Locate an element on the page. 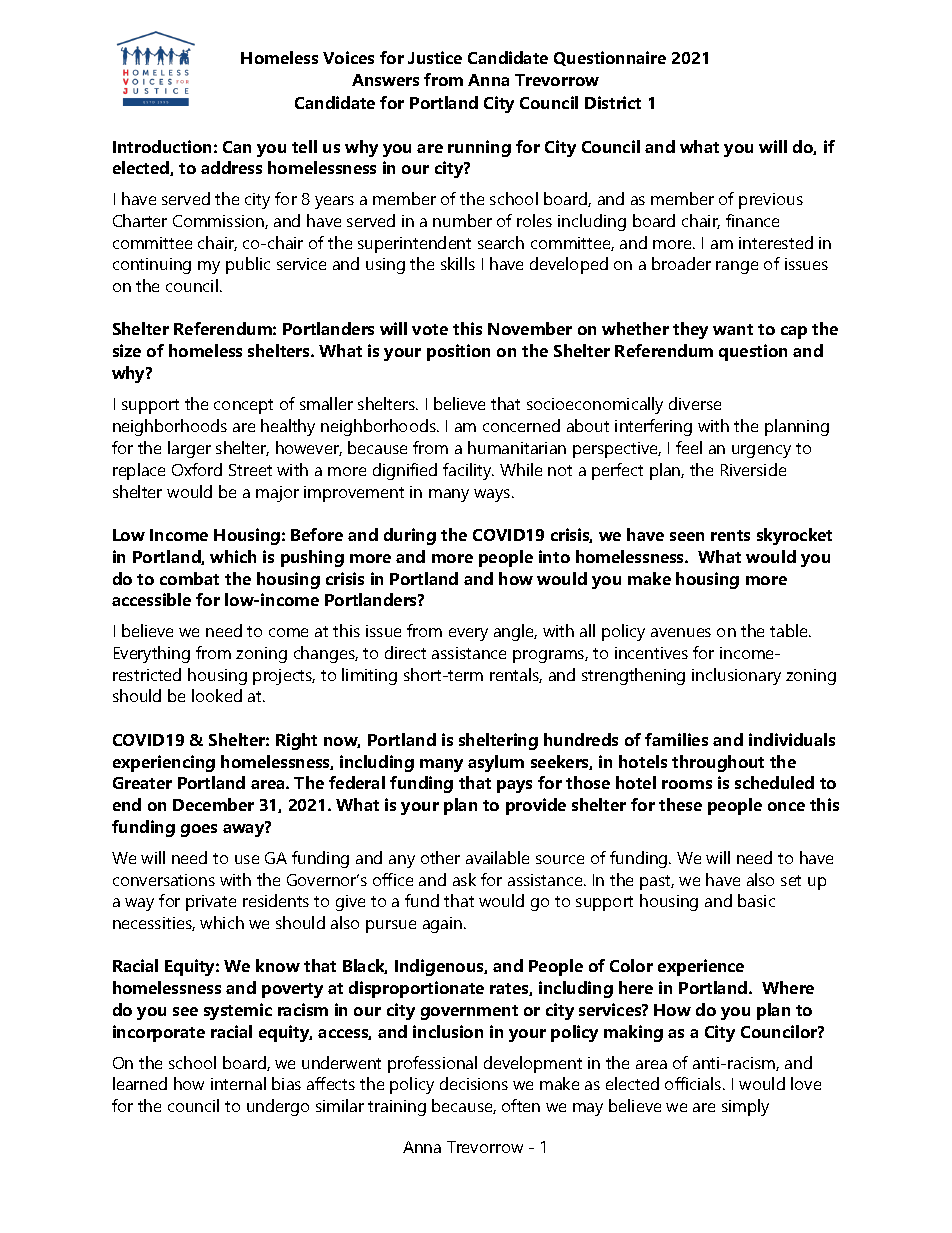  internal is located at coordinates (238, 1083).
